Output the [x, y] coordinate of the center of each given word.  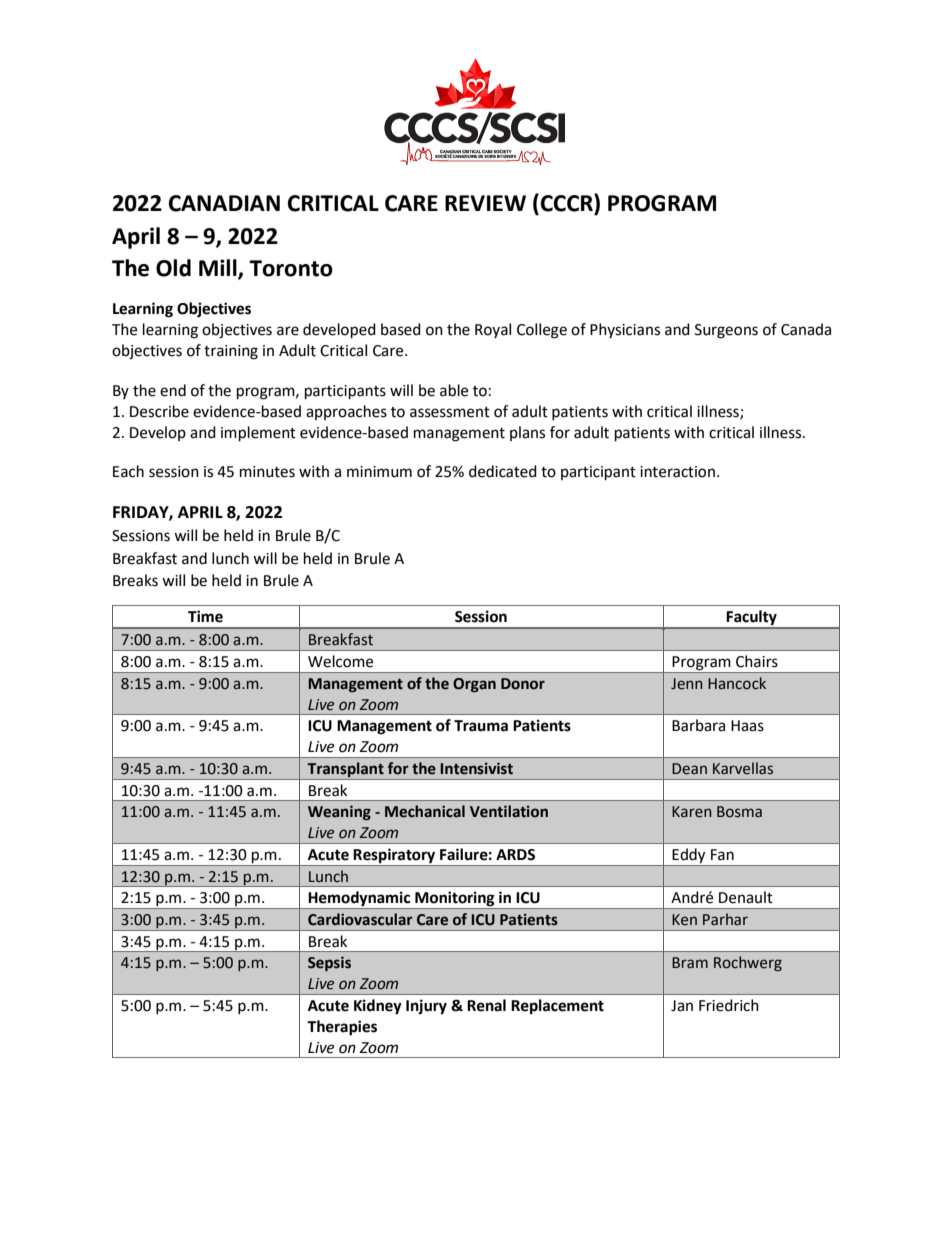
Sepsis [329, 963]
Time [205, 616]
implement [258, 434]
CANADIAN [224, 203]
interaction [677, 472]
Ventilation [509, 811]
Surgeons [726, 331]
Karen [691, 812]
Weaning [339, 812]
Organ [474, 685]
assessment [450, 412]
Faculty [752, 619]
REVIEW [485, 203]
